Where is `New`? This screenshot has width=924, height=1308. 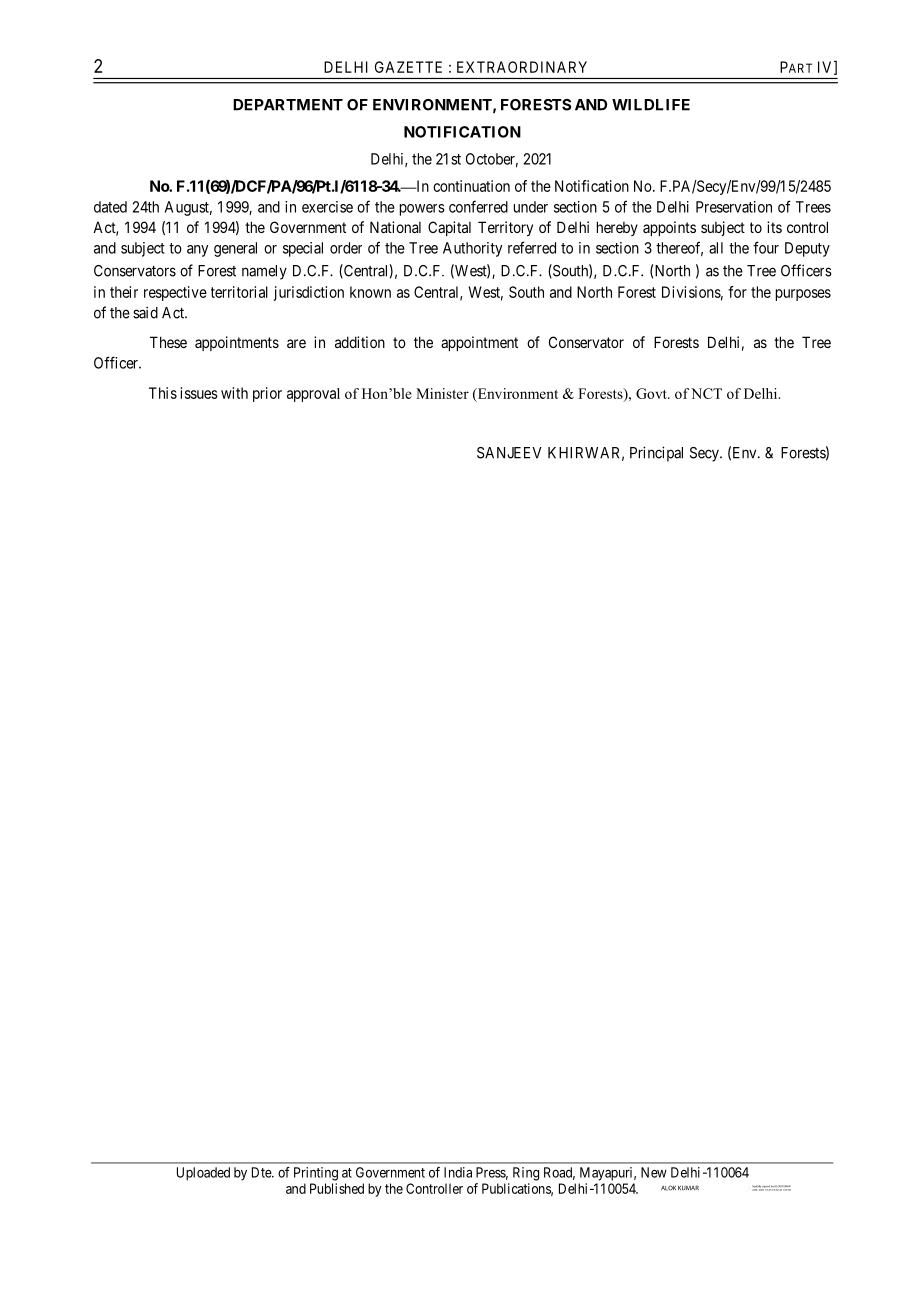 New is located at coordinates (654, 1172).
